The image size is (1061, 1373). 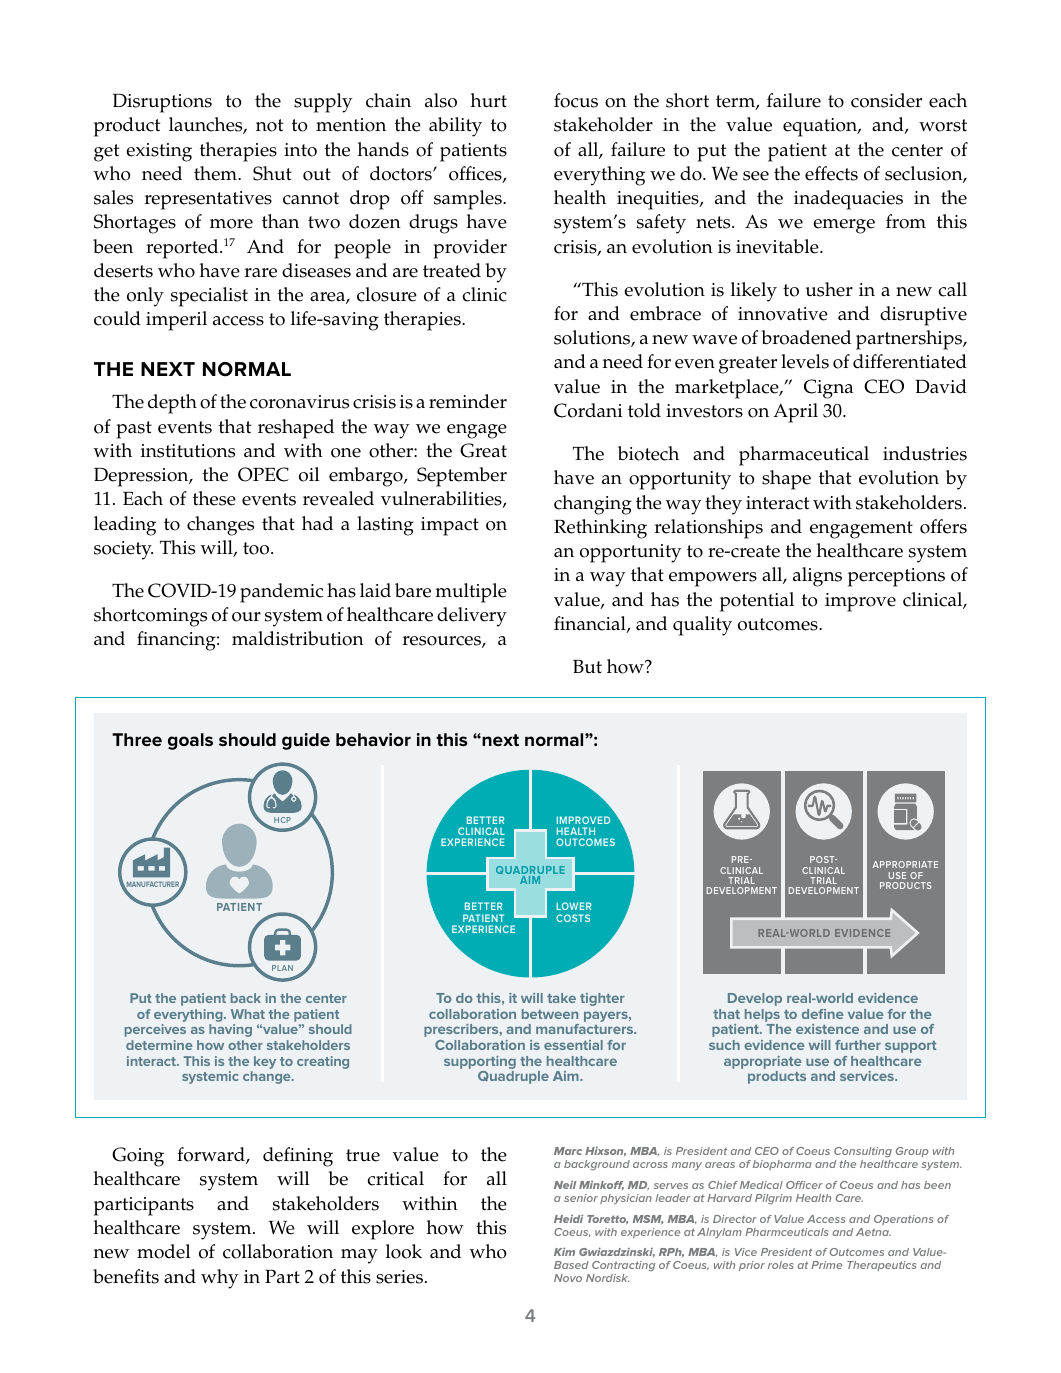 What do you see at coordinates (282, 968) in the image?
I see `PLAN` at bounding box center [282, 968].
